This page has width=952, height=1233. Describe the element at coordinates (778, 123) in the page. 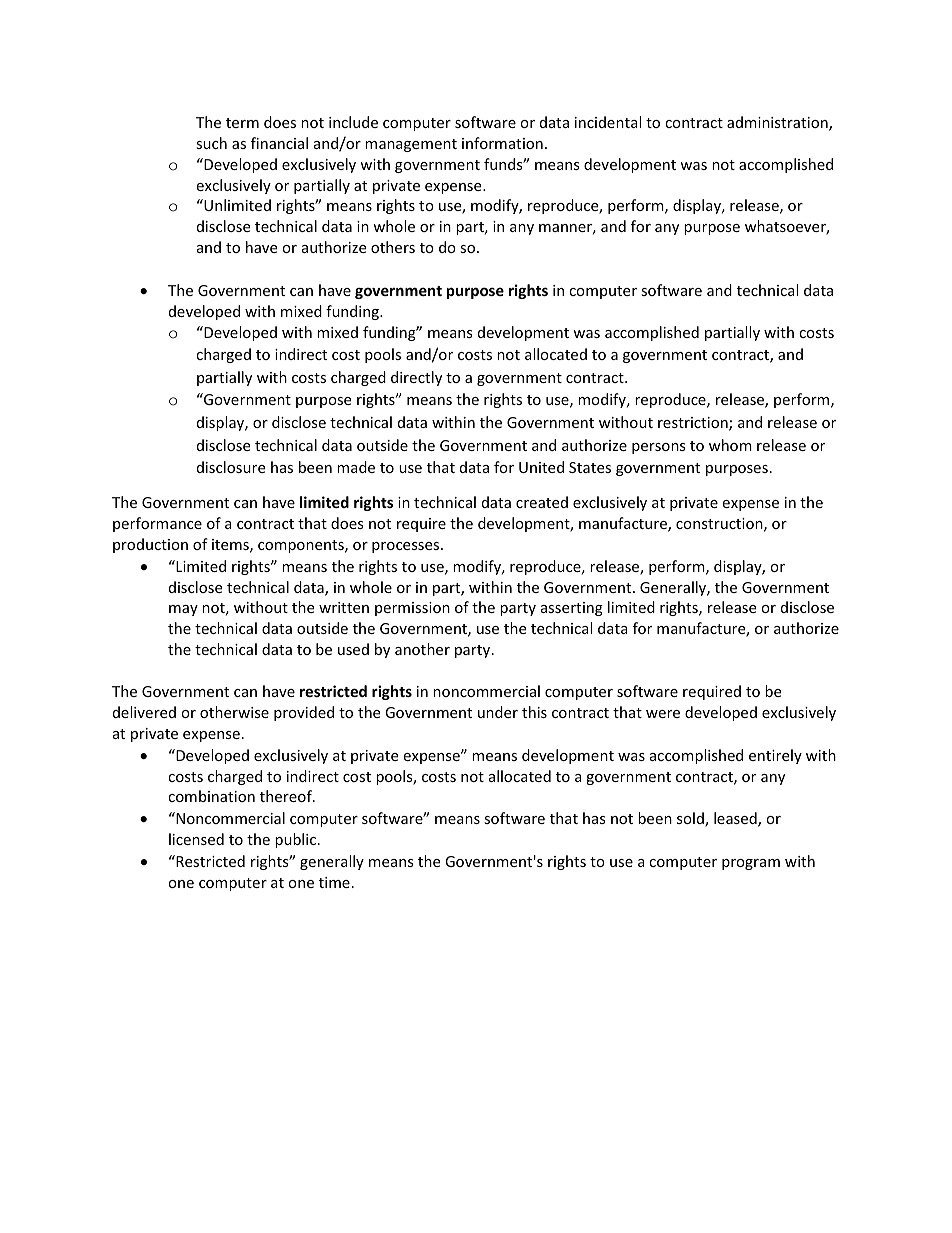

I see `administration` at that location.
